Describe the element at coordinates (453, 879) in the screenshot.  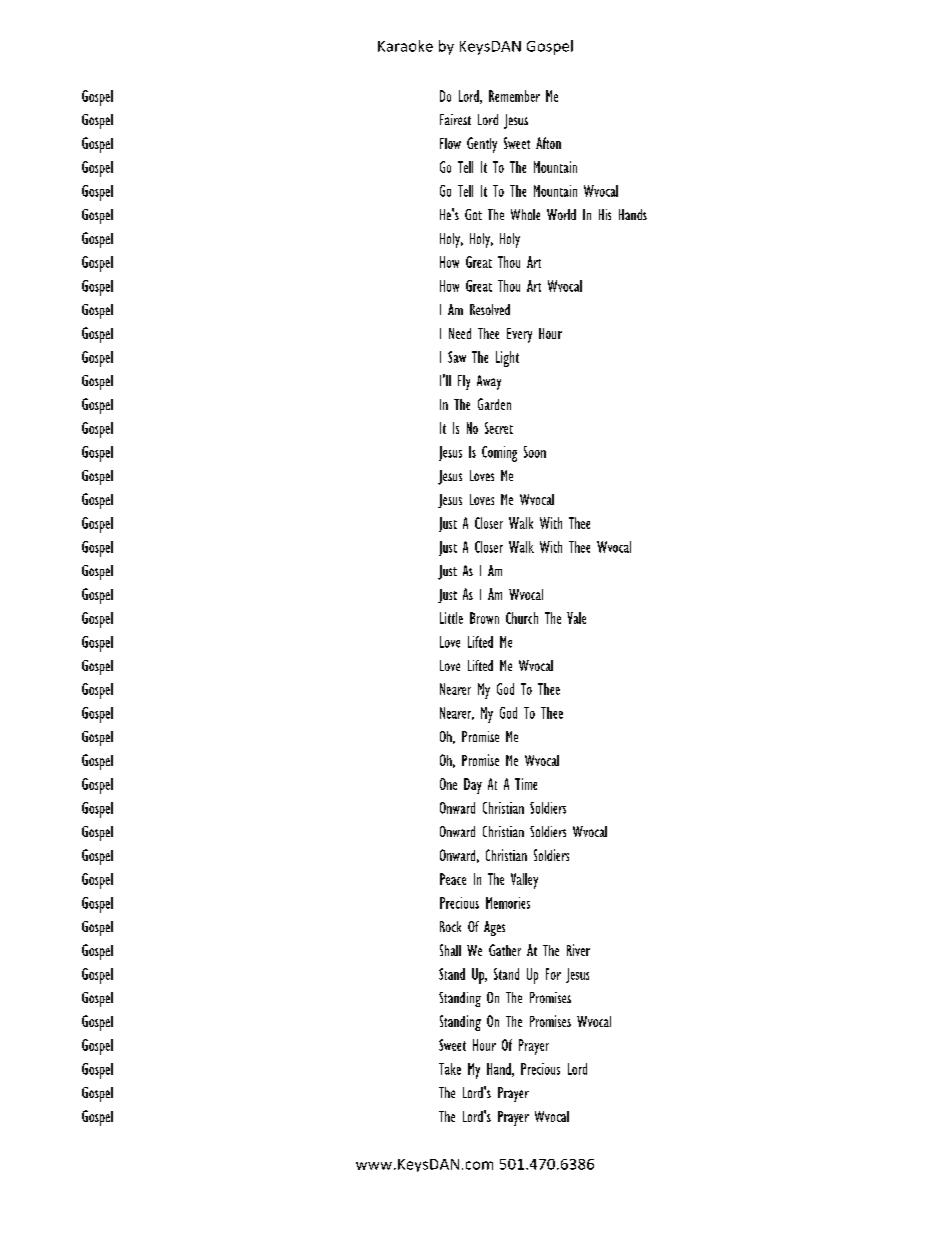
I see `Peace` at that location.
